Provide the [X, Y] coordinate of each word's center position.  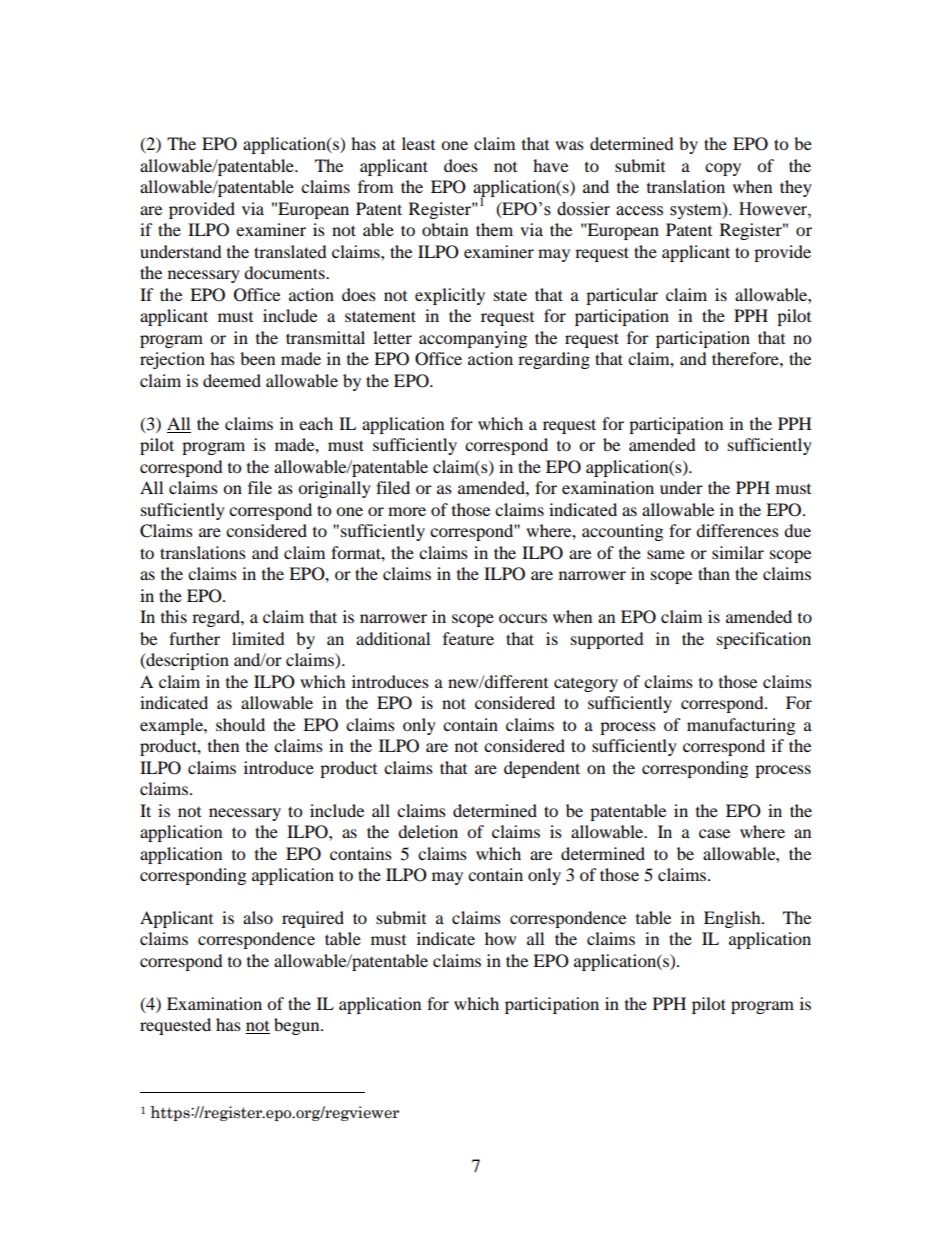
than [714, 573]
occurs [523, 618]
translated [290, 251]
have [550, 165]
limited [258, 638]
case [714, 833]
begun [298, 1026]
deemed [232, 380]
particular [622, 296]
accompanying [473, 339]
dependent [542, 769]
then [223, 745]
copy [723, 169]
